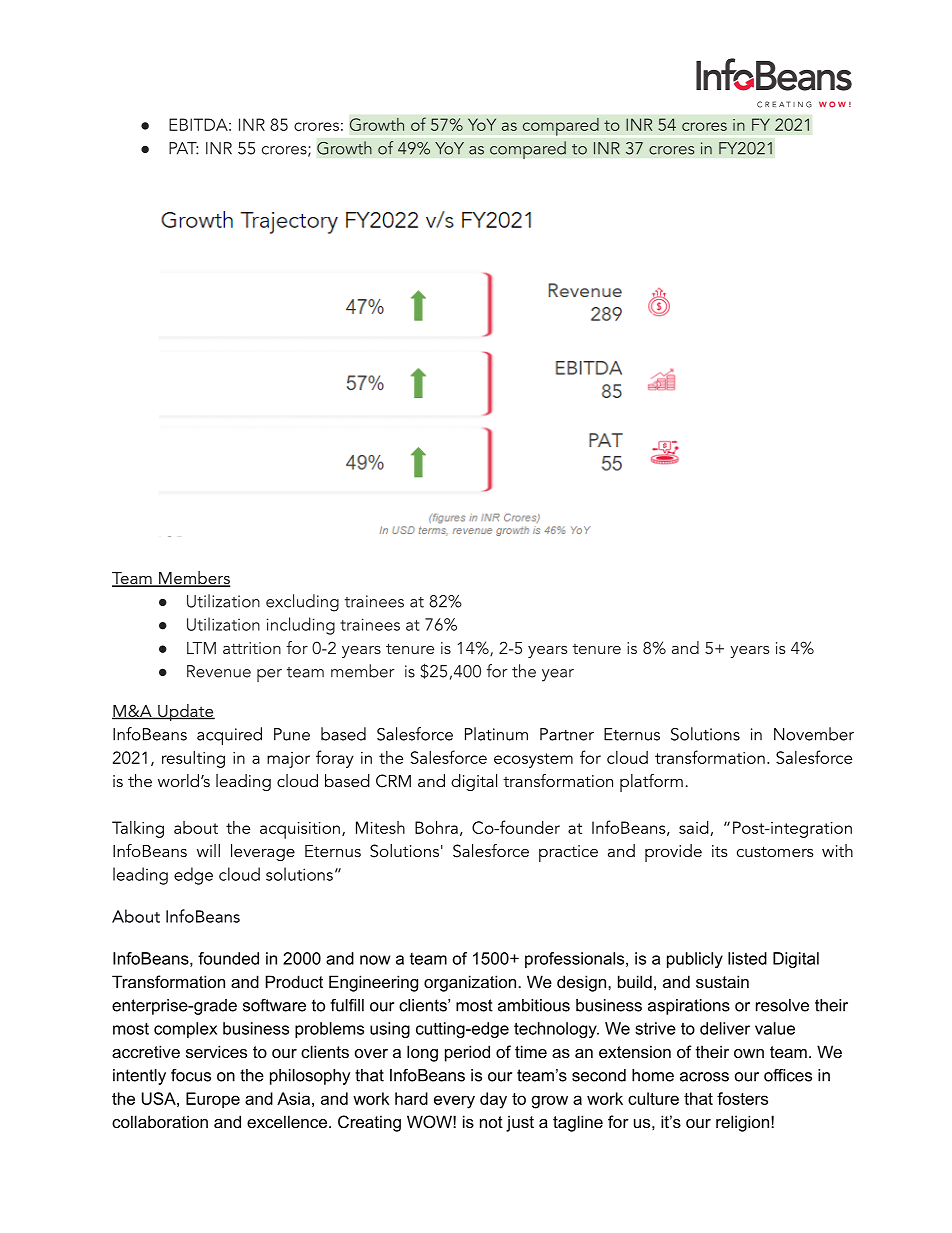 This page has height=1233, width=952. I want to click on Revenue, so click(219, 671).
